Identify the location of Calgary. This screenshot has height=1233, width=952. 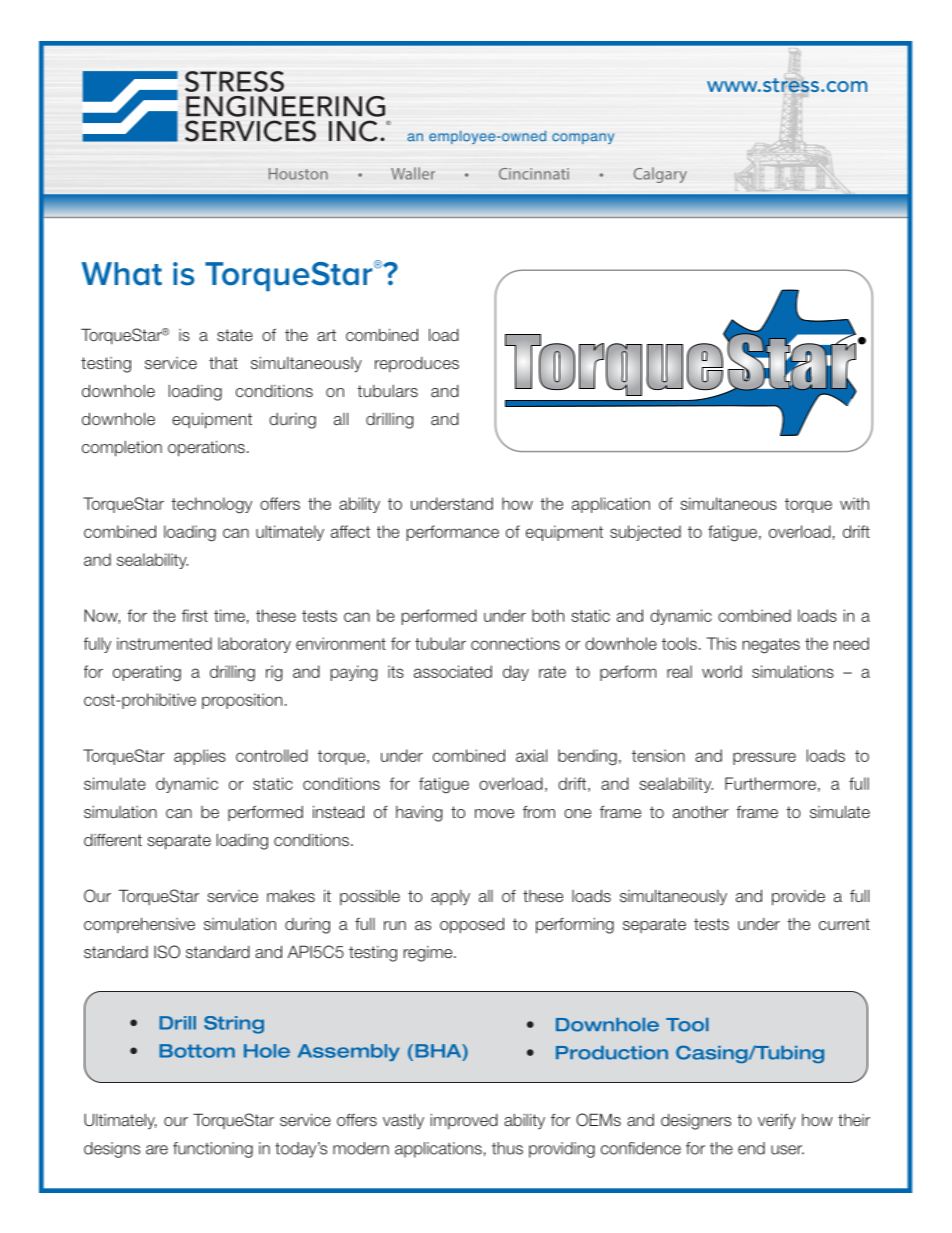
(660, 175).
